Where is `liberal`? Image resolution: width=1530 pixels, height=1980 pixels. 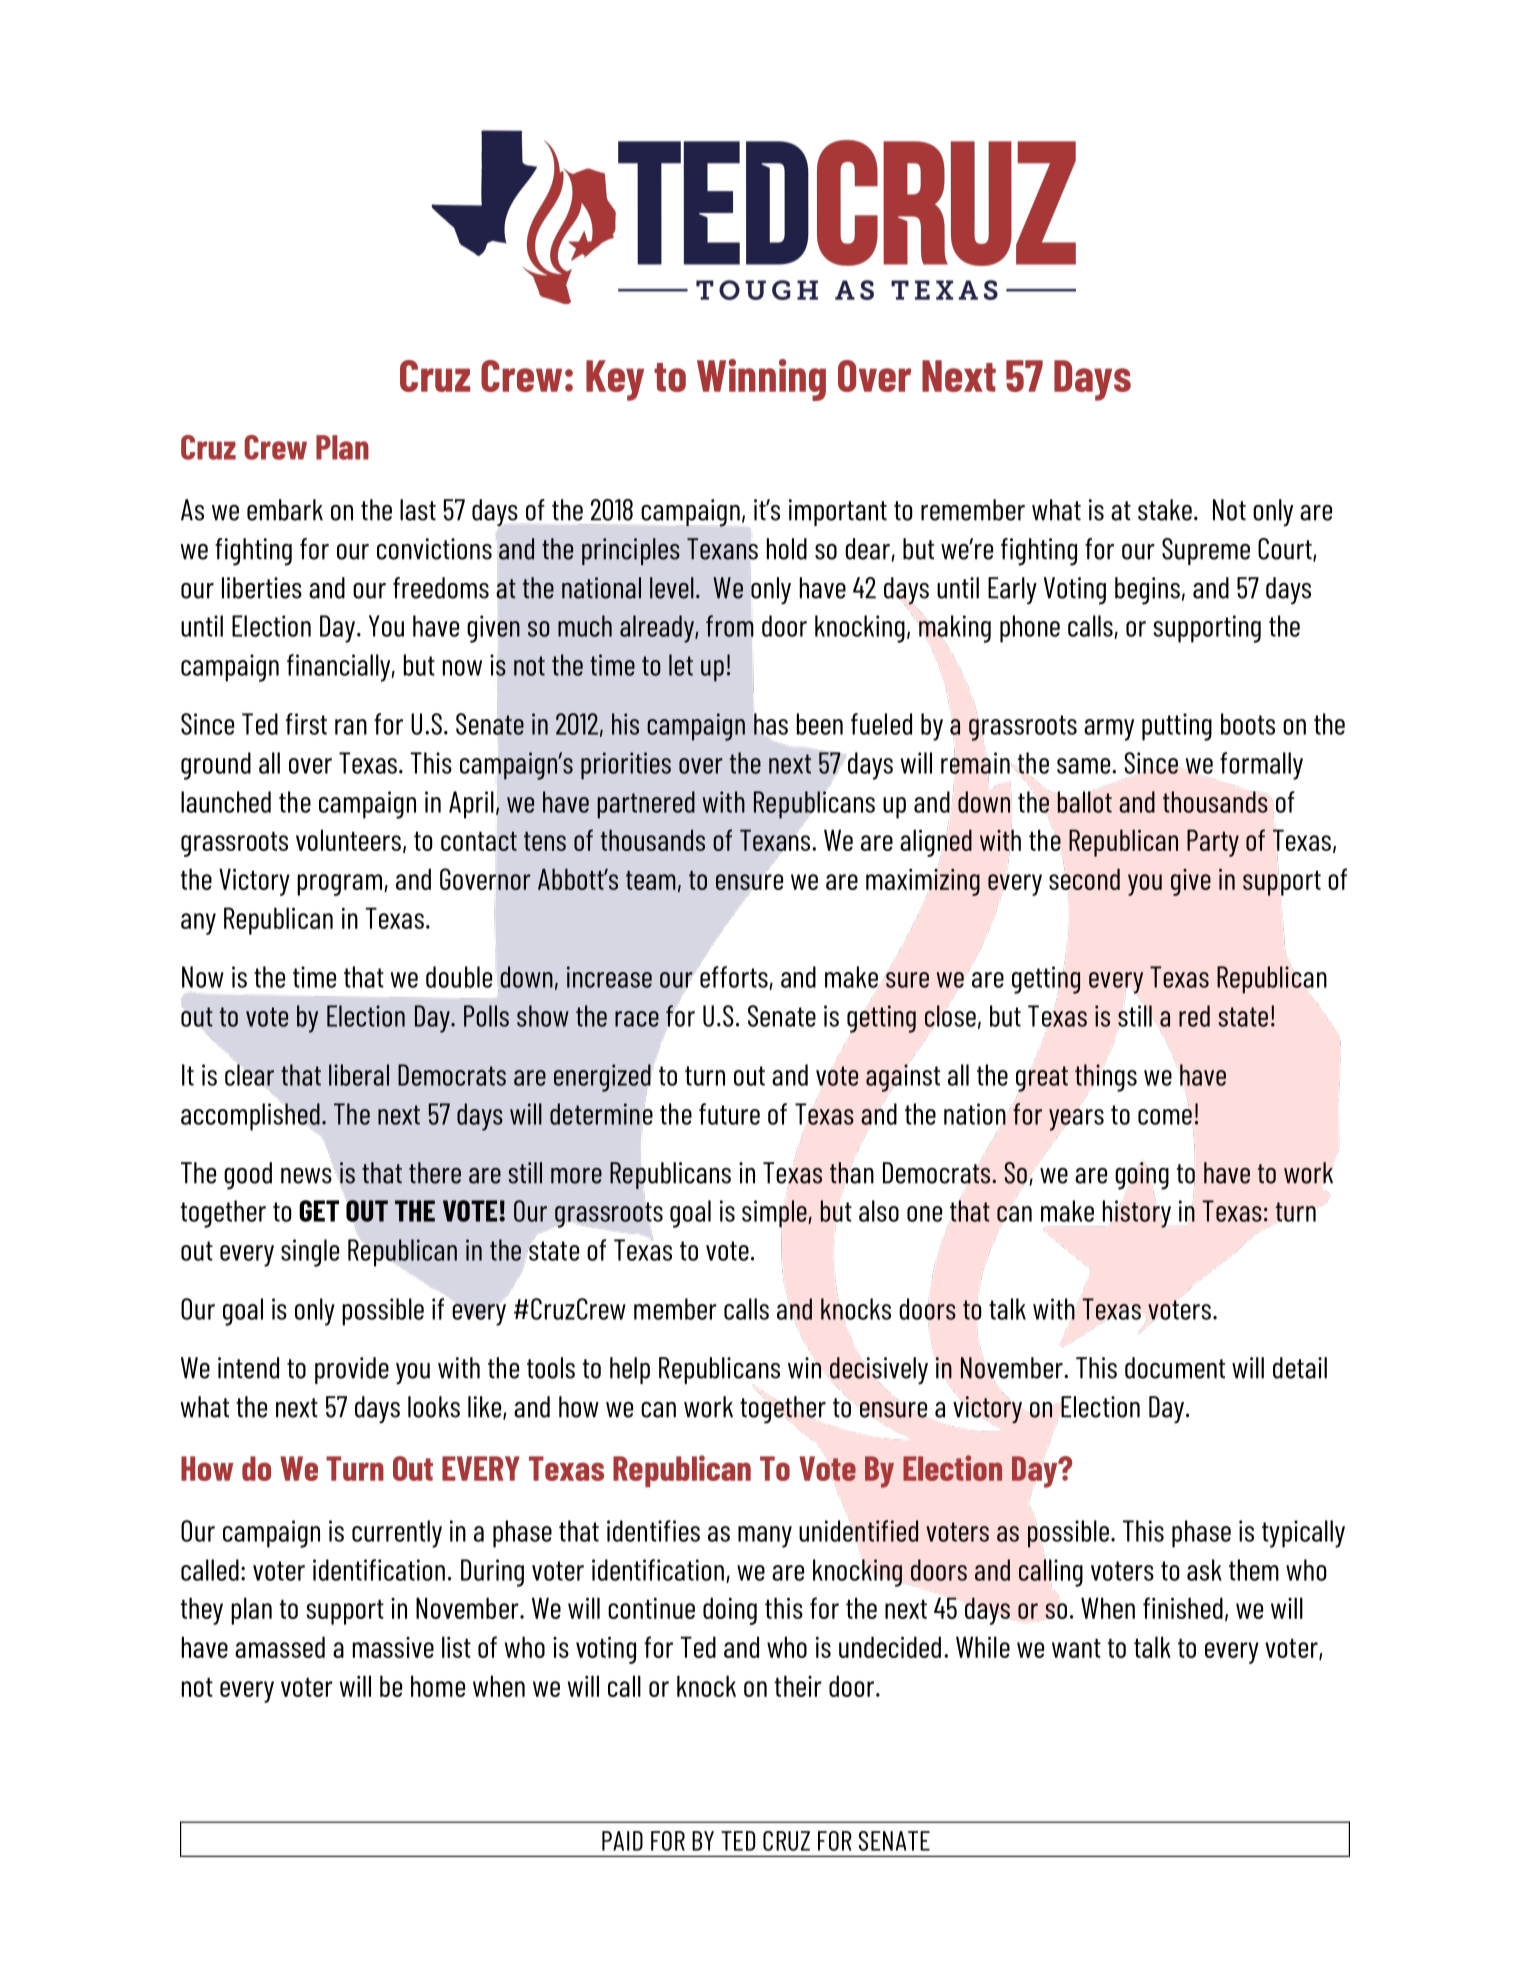 liberal is located at coordinates (359, 1075).
